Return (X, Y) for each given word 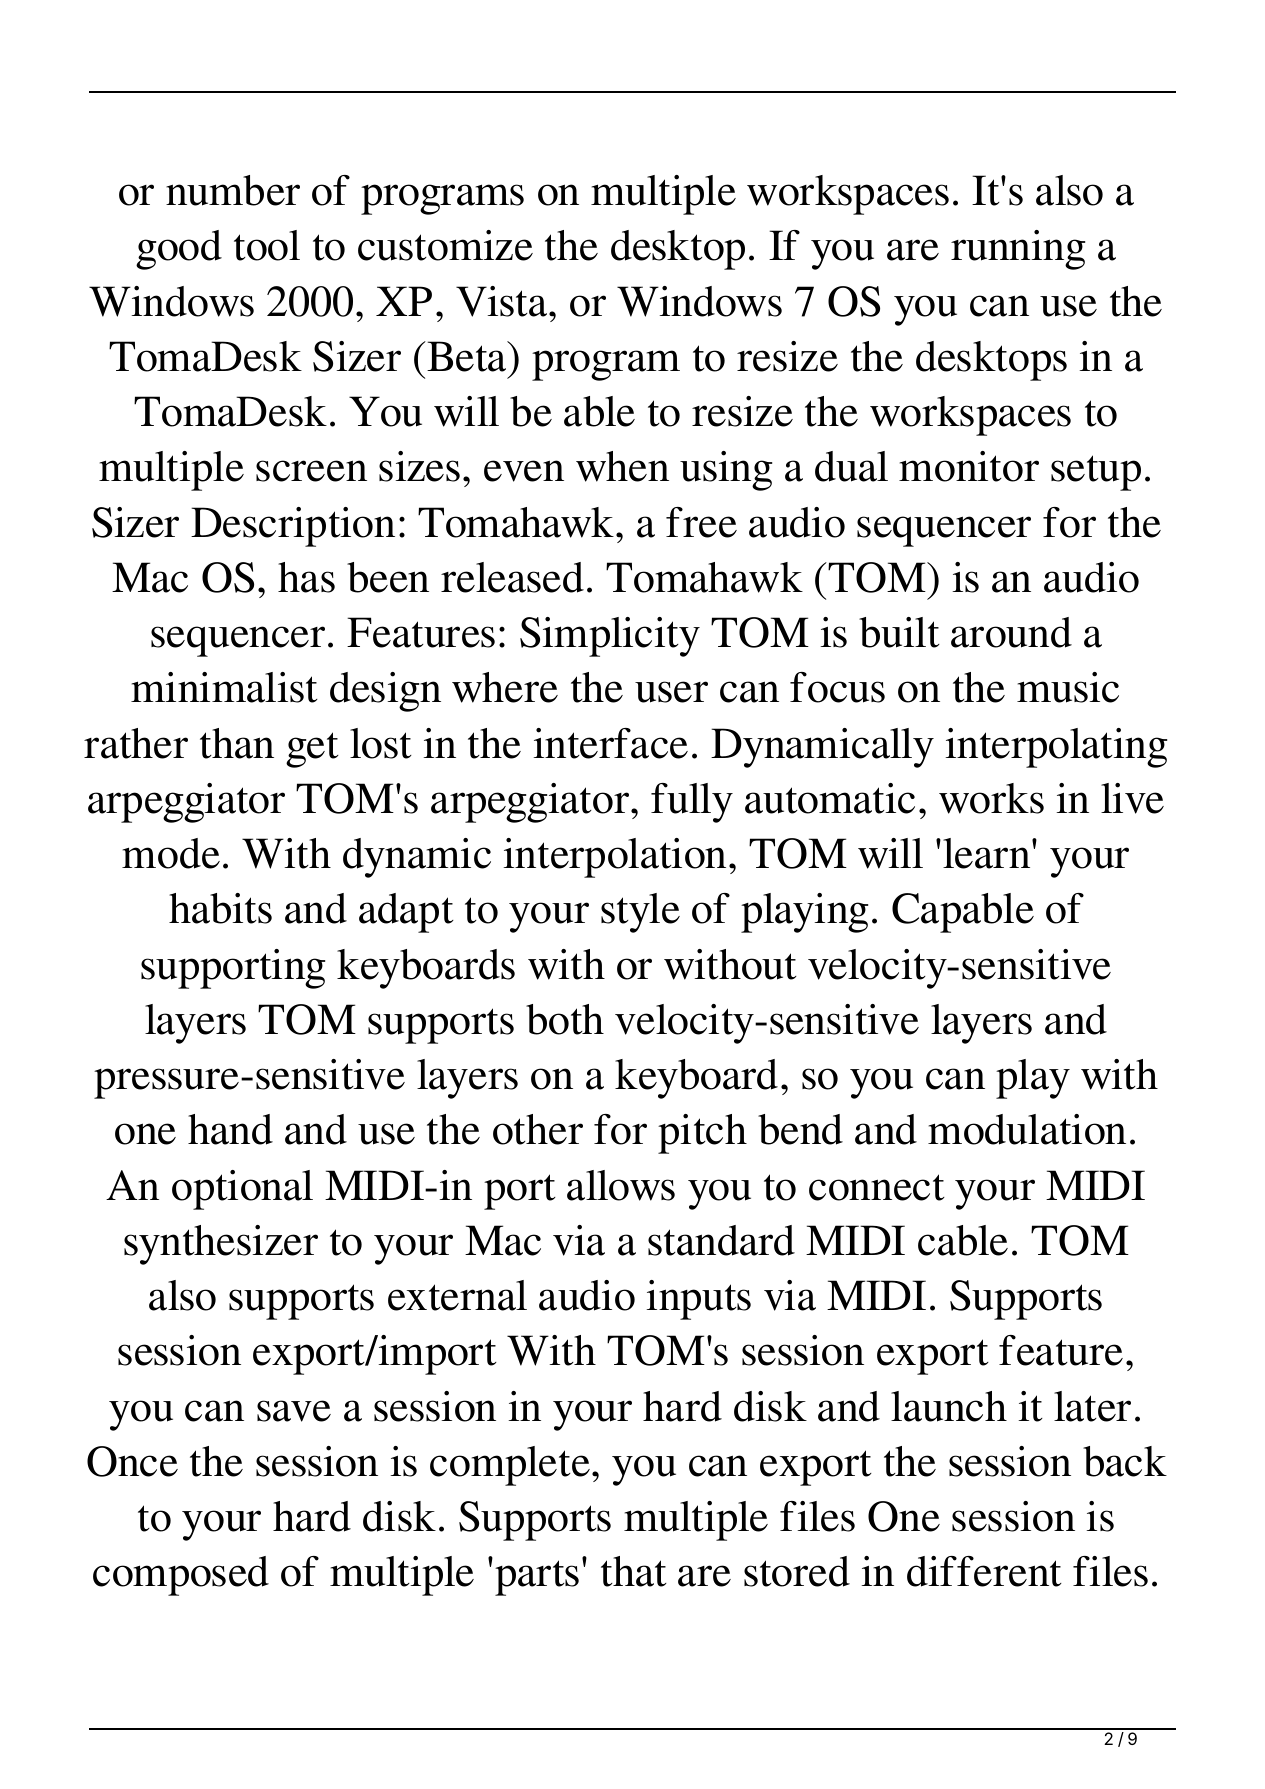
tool (267, 245)
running (1018, 250)
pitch (702, 1134)
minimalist (224, 687)
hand (230, 1129)
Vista (503, 301)
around (1011, 632)
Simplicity (610, 637)
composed (181, 1576)
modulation (1027, 1129)
